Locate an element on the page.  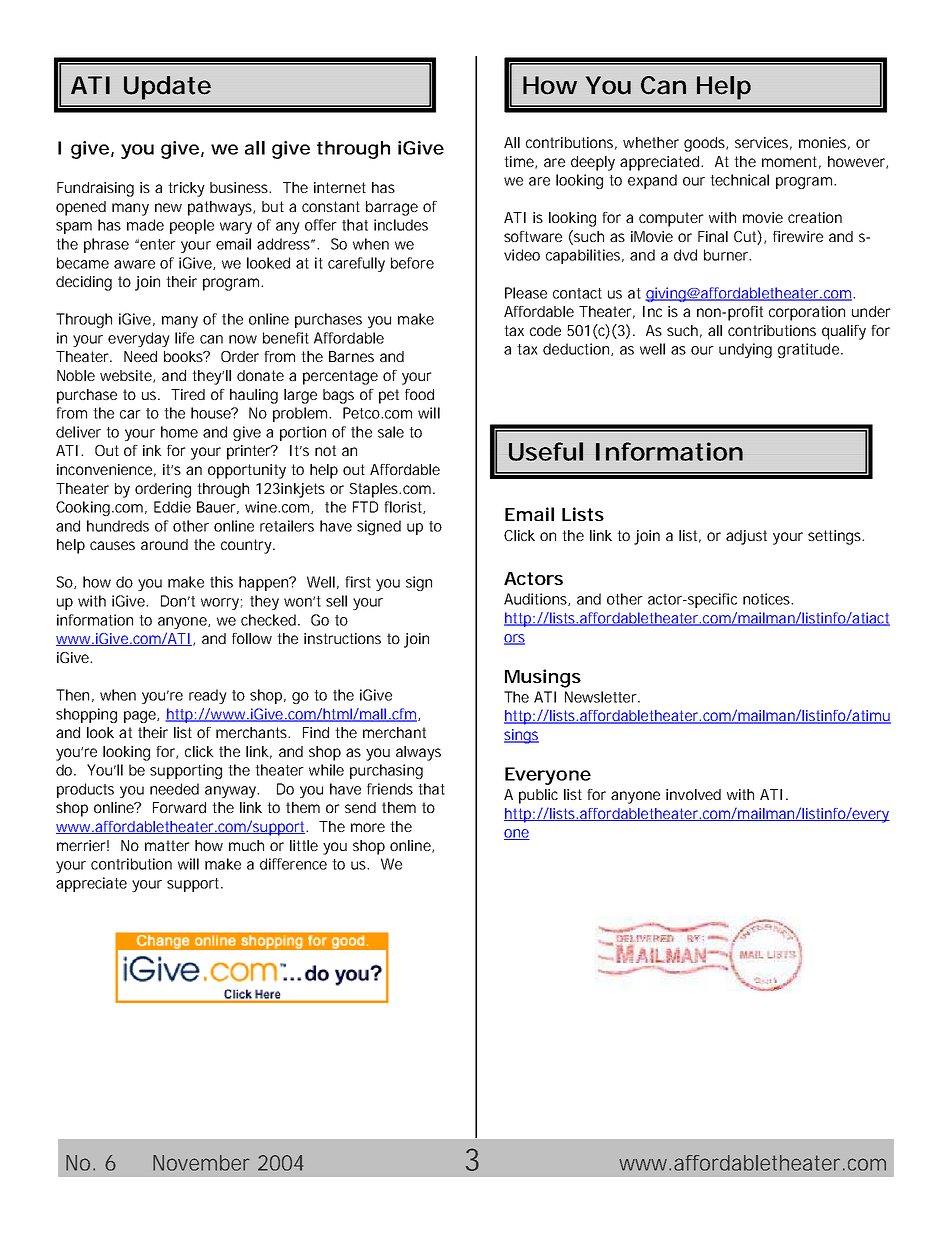
worry is located at coordinates (222, 604).
